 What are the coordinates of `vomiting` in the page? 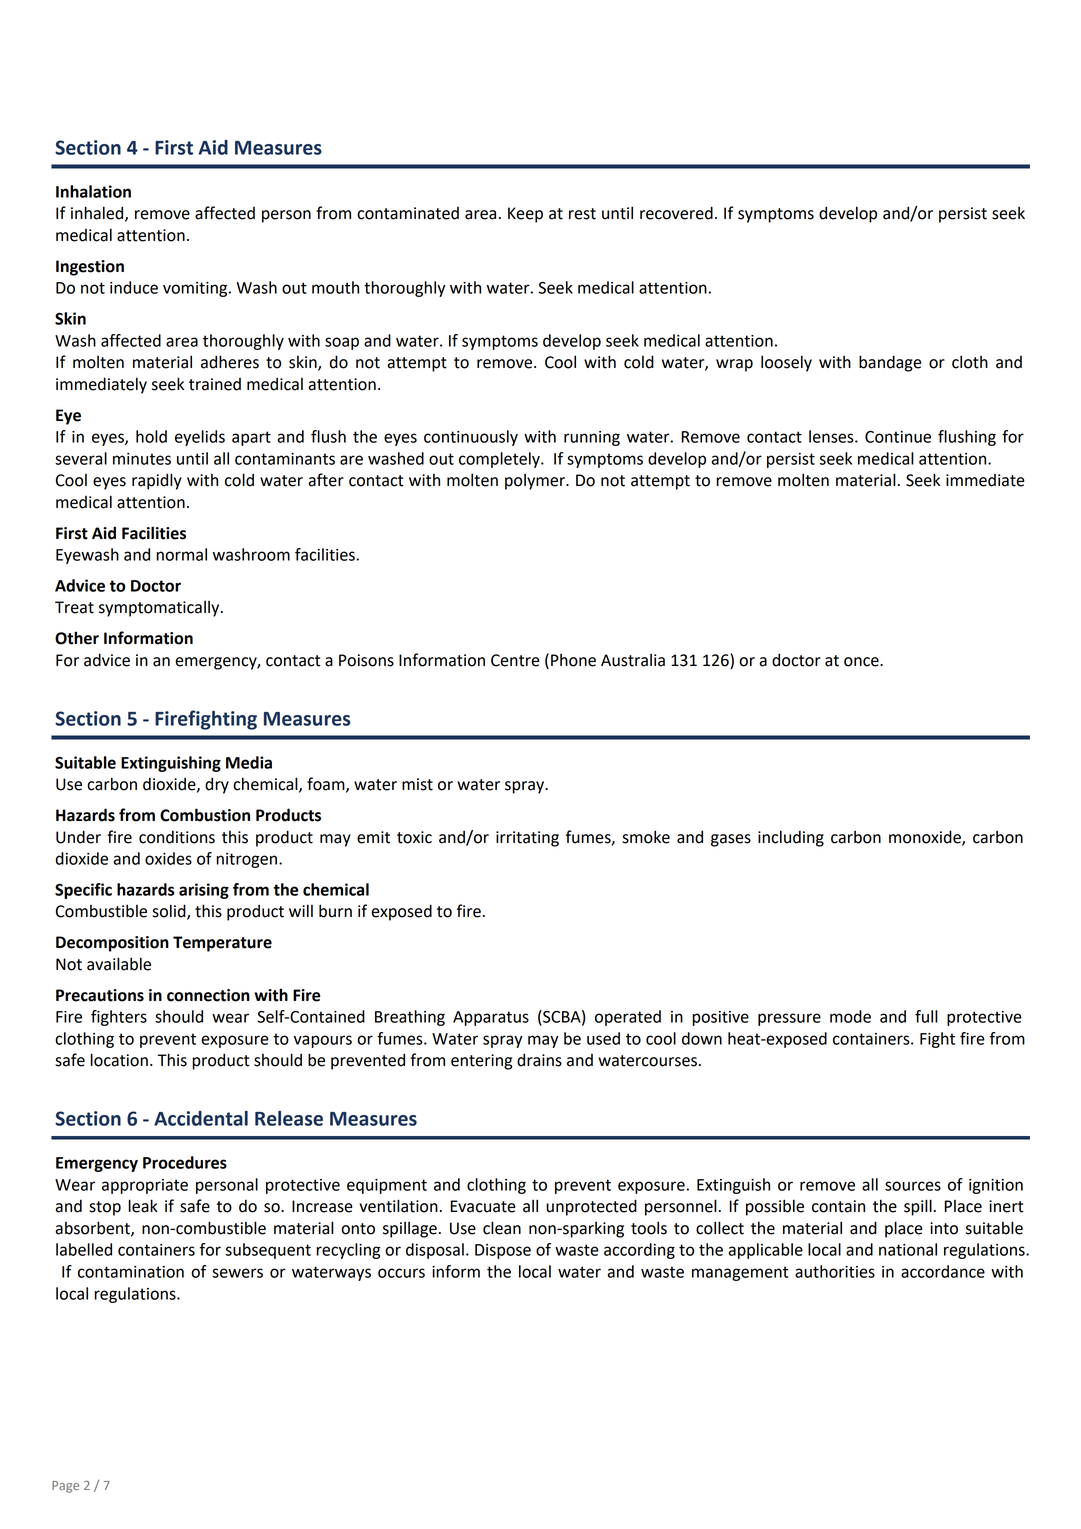 It's located at (196, 289).
